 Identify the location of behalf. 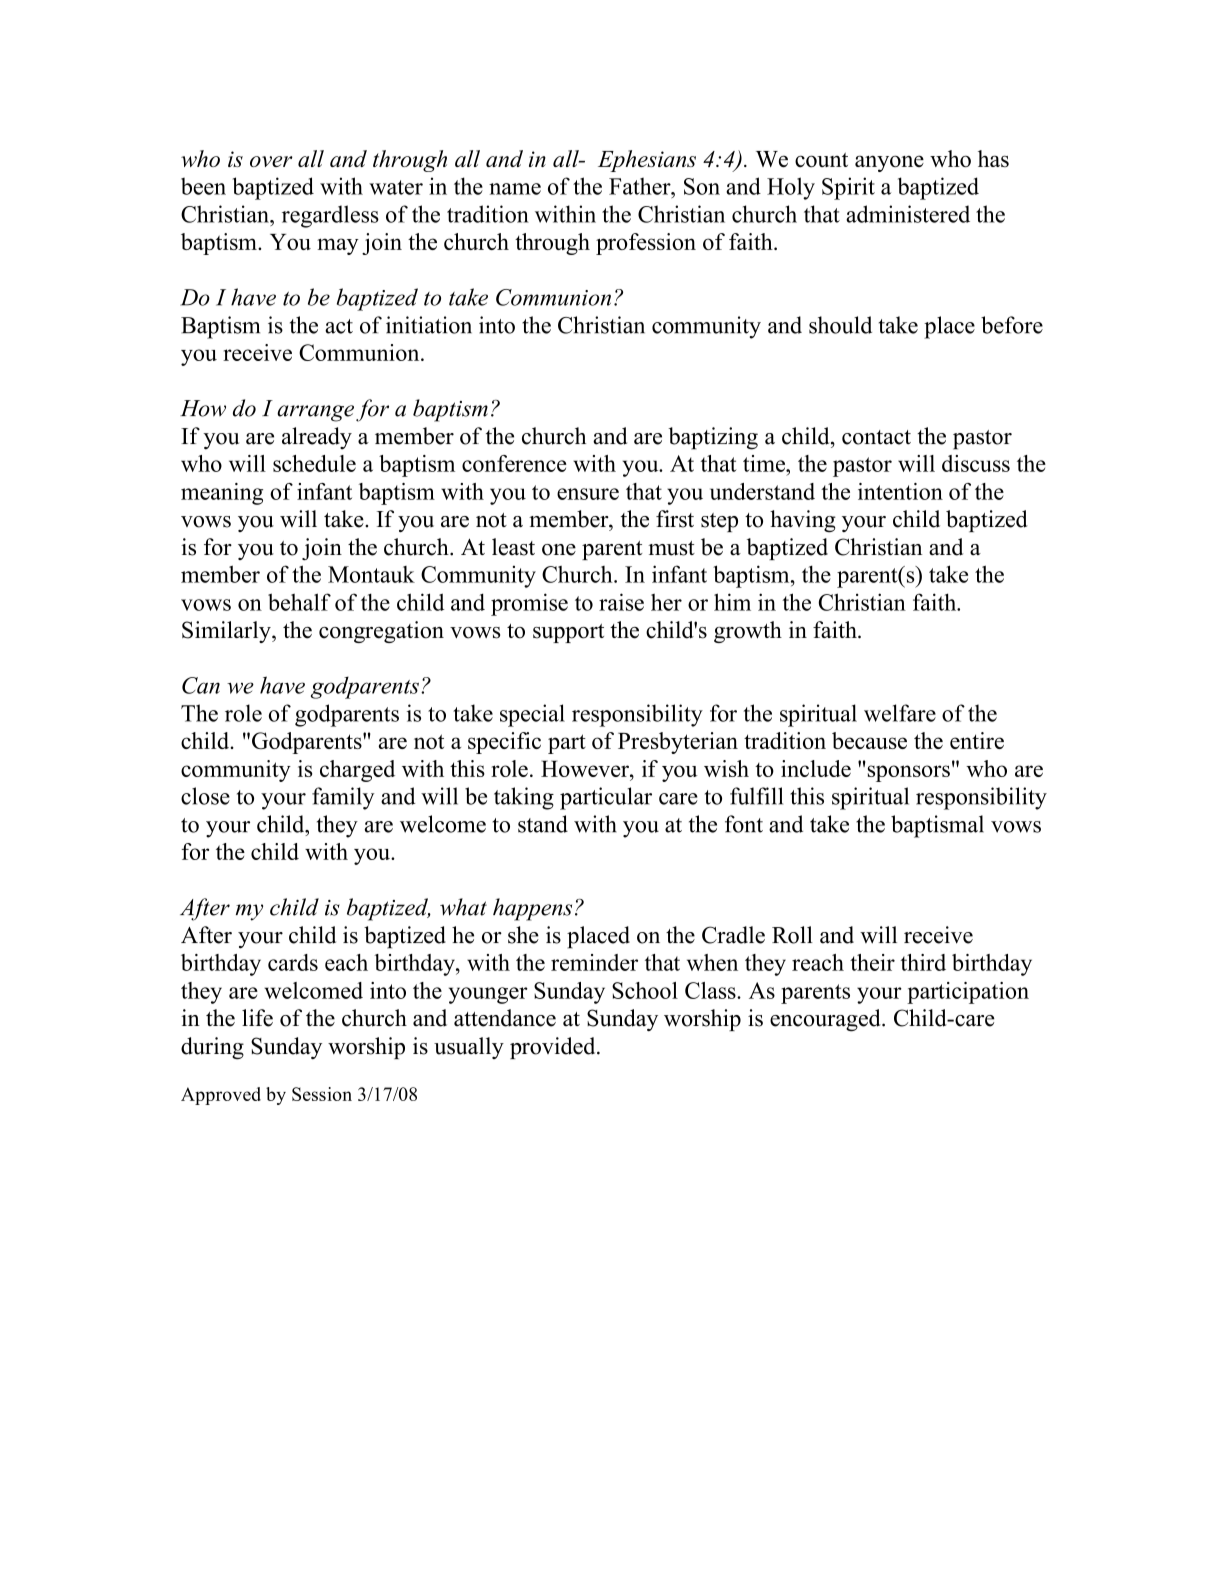
(299, 602).
